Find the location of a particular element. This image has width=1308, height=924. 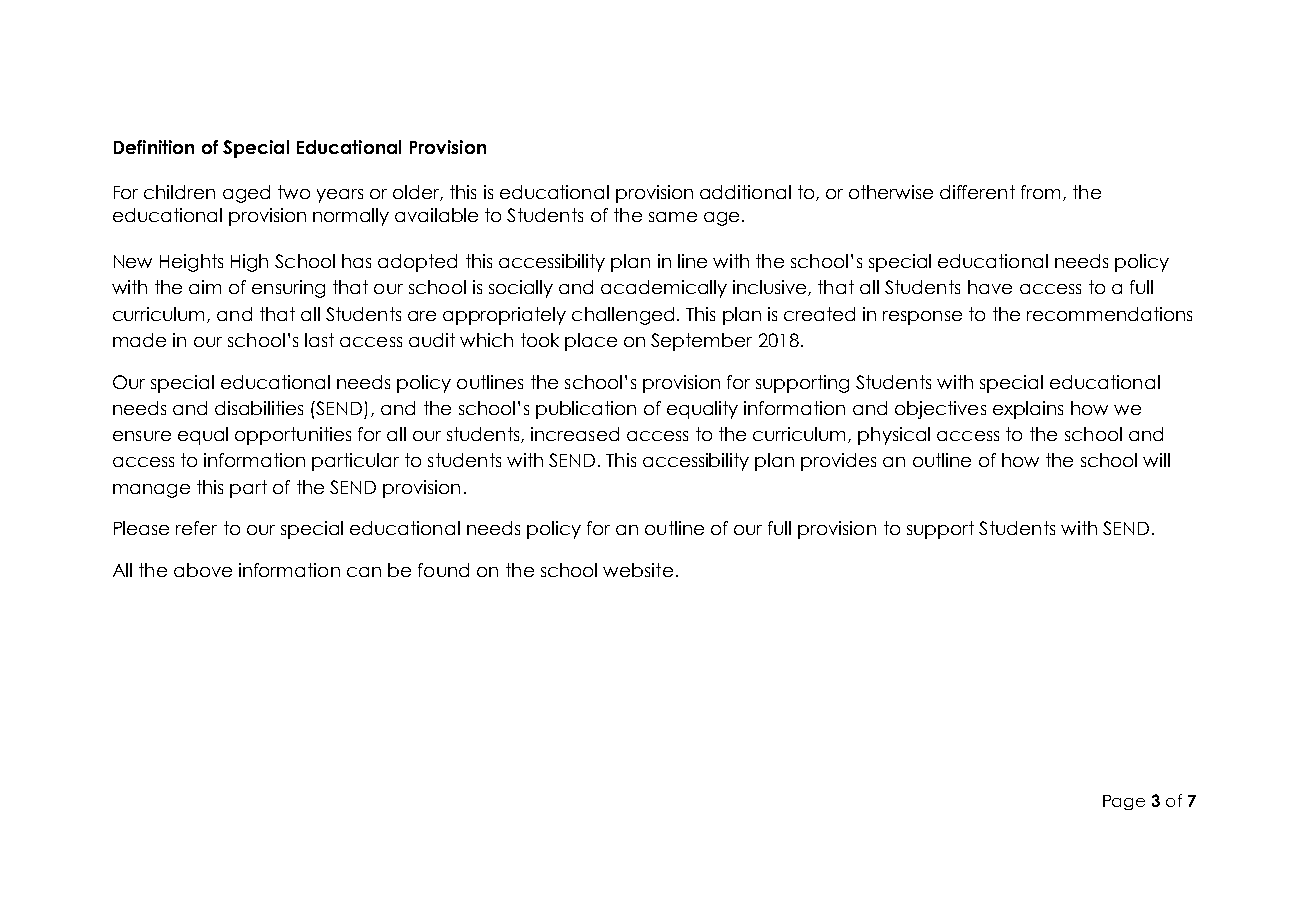

will is located at coordinates (1156, 460).
